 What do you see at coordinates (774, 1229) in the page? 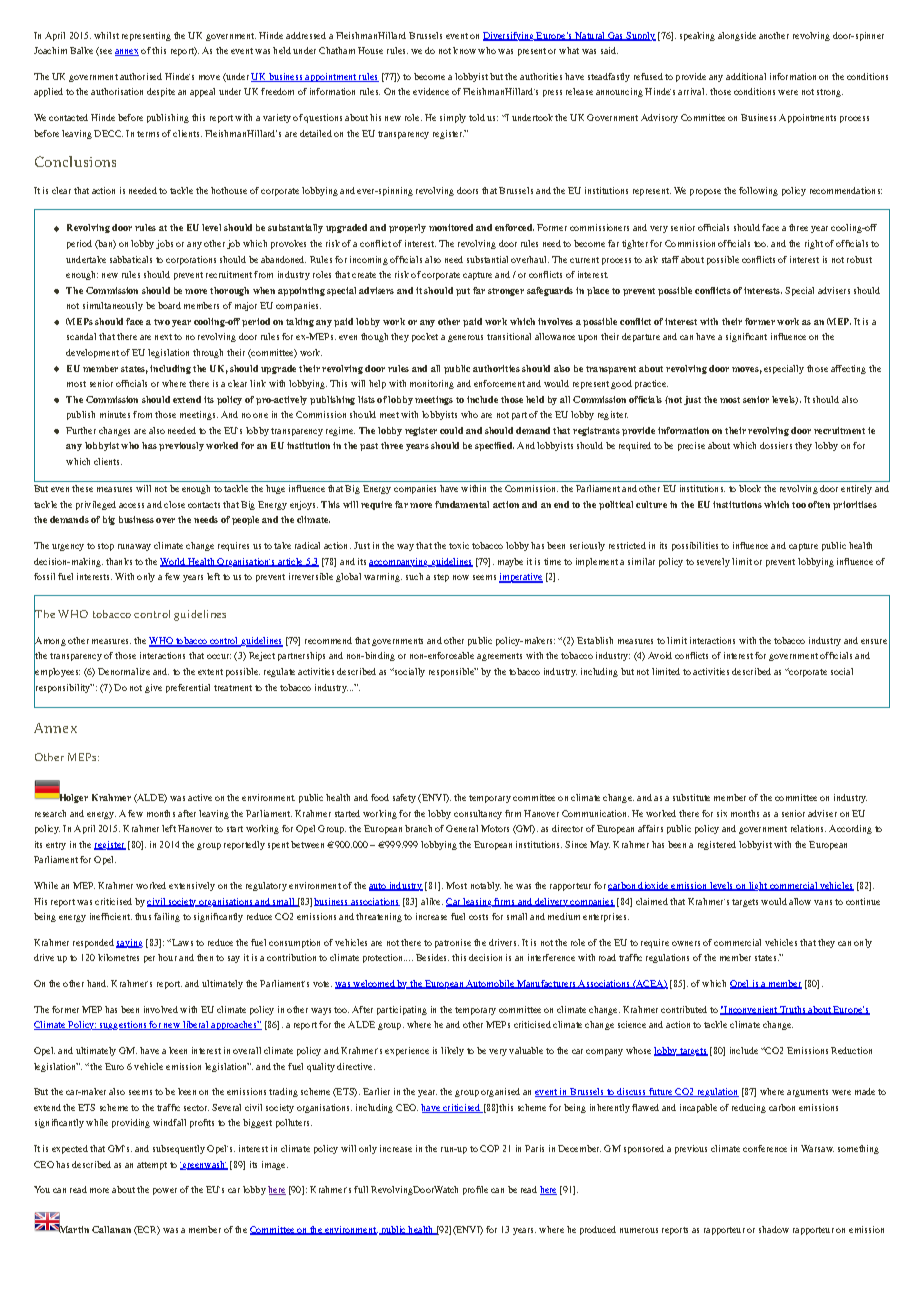
I see `shadow` at bounding box center [774, 1229].
